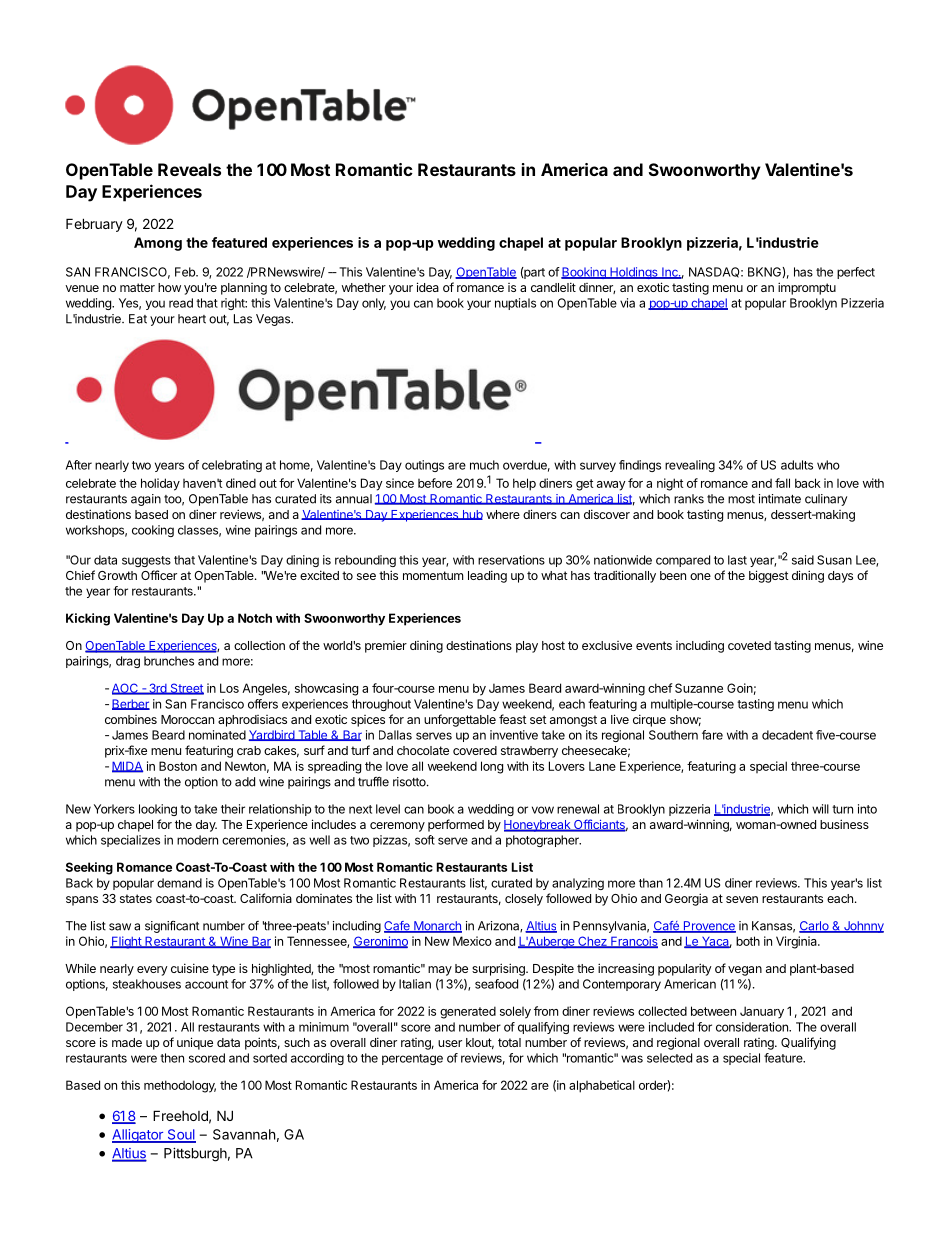 This image has height=1233, width=952. I want to click on brunches, so click(169, 661).
